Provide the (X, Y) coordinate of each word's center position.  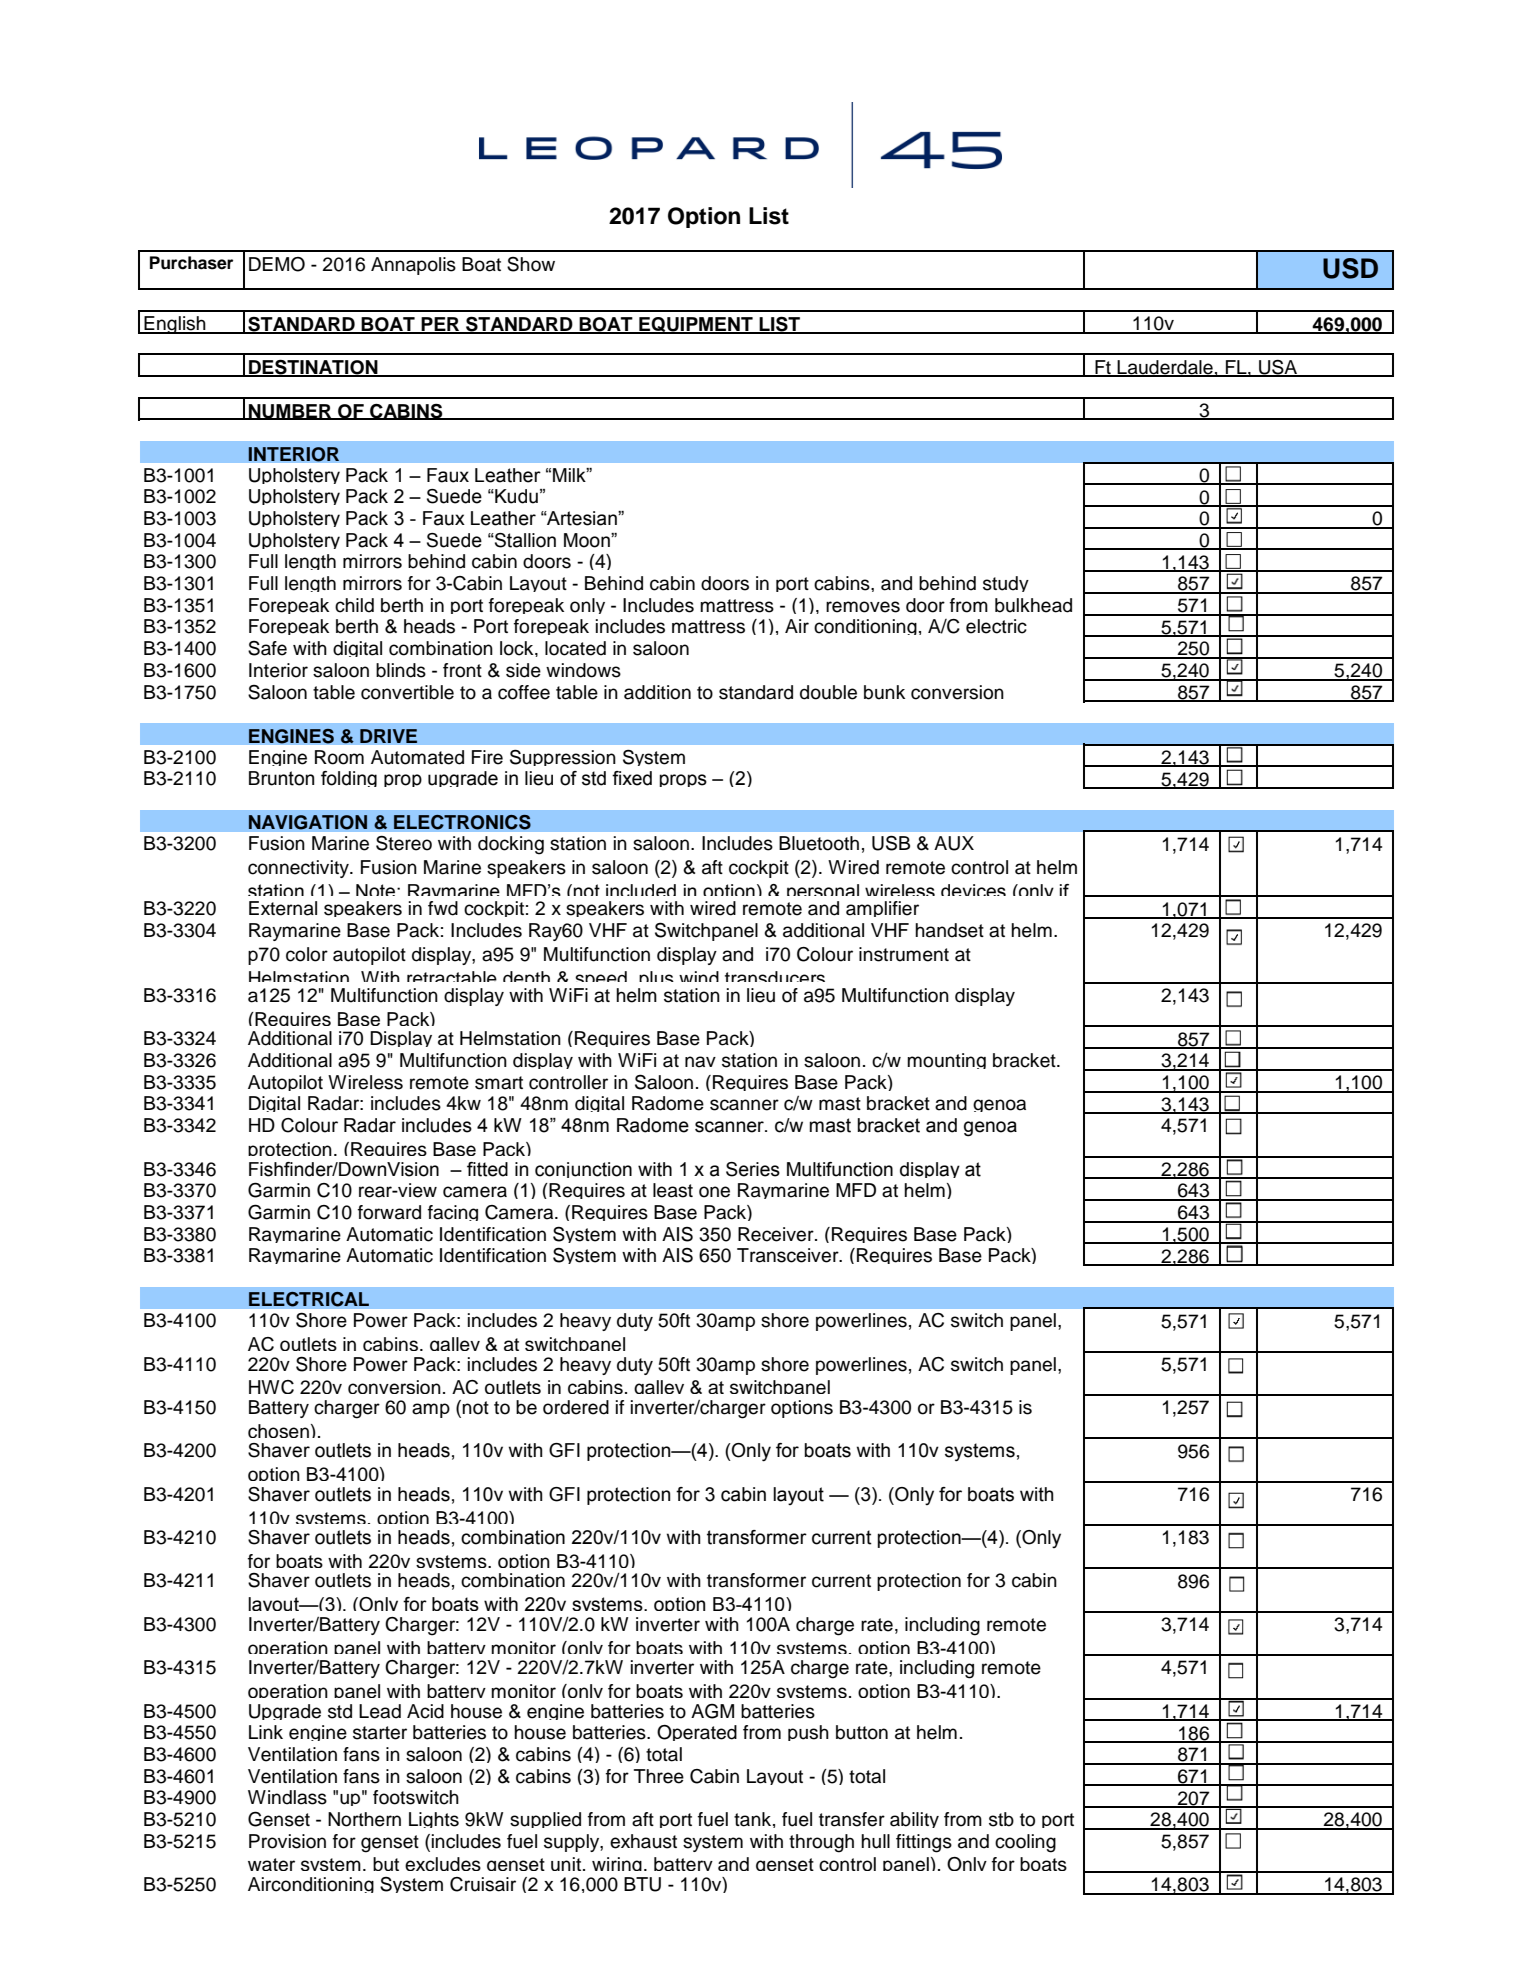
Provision (287, 1841)
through (821, 1843)
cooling (1025, 1843)
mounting (946, 1061)
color (307, 954)
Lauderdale (1165, 368)
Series (753, 1169)
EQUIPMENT (696, 325)
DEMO (277, 264)
